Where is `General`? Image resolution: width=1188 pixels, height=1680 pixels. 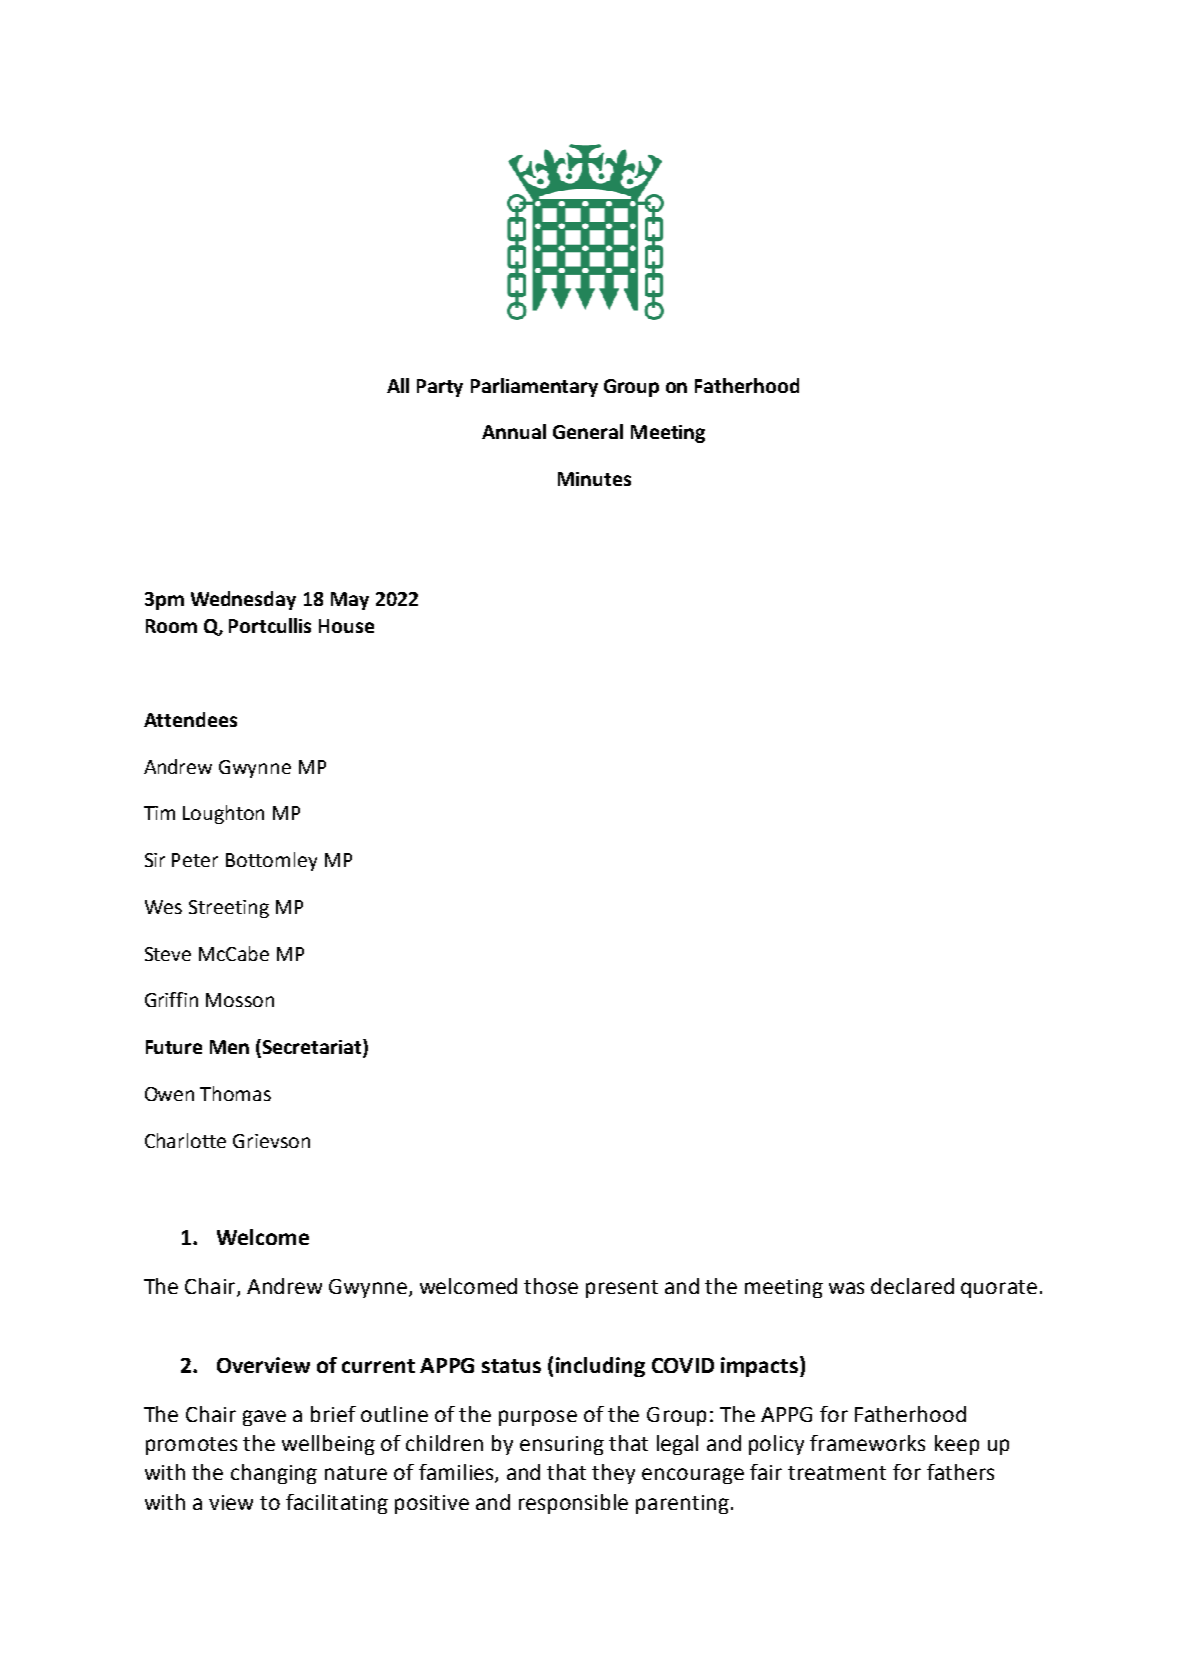
General is located at coordinates (588, 431).
